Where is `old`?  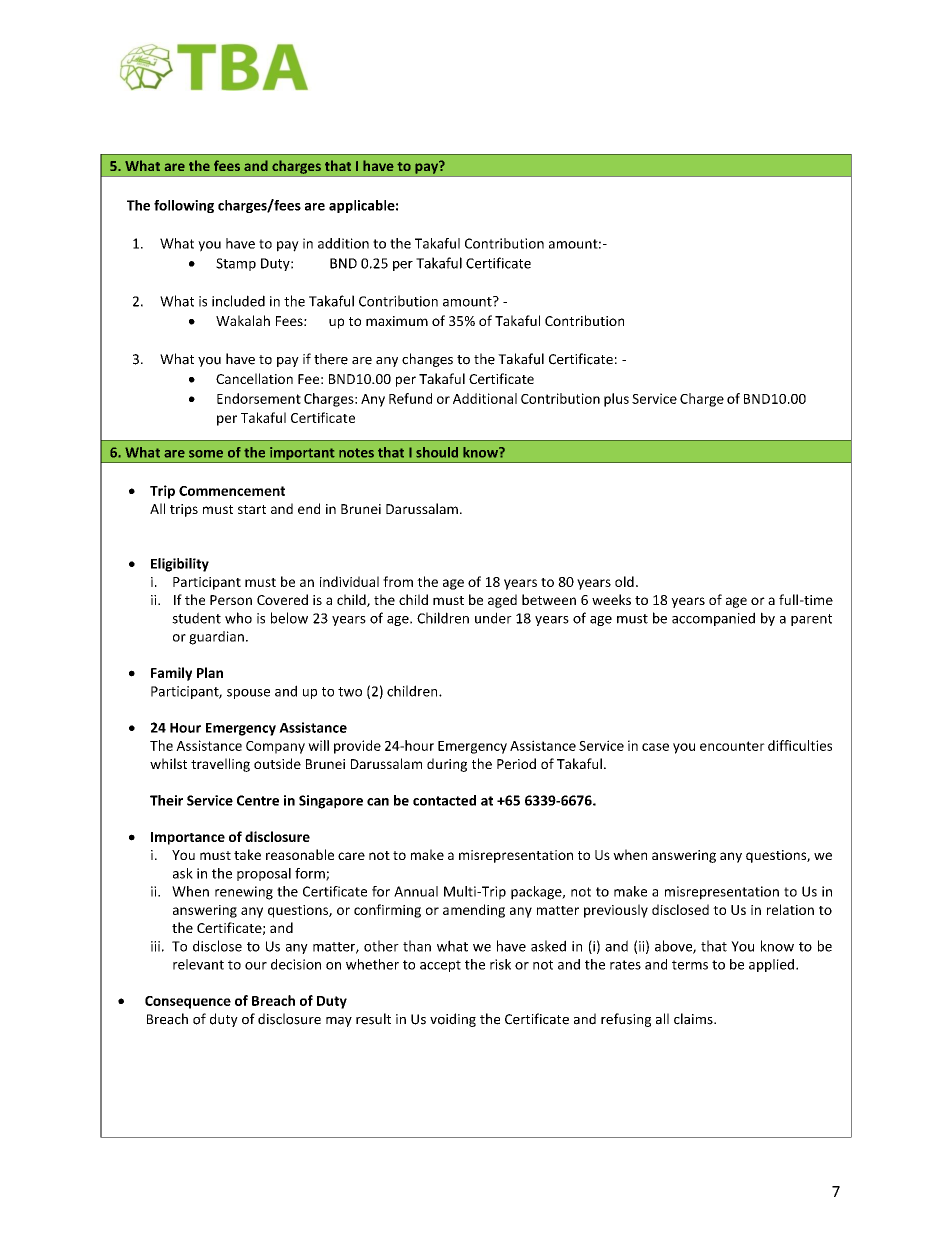 old is located at coordinates (624, 581).
